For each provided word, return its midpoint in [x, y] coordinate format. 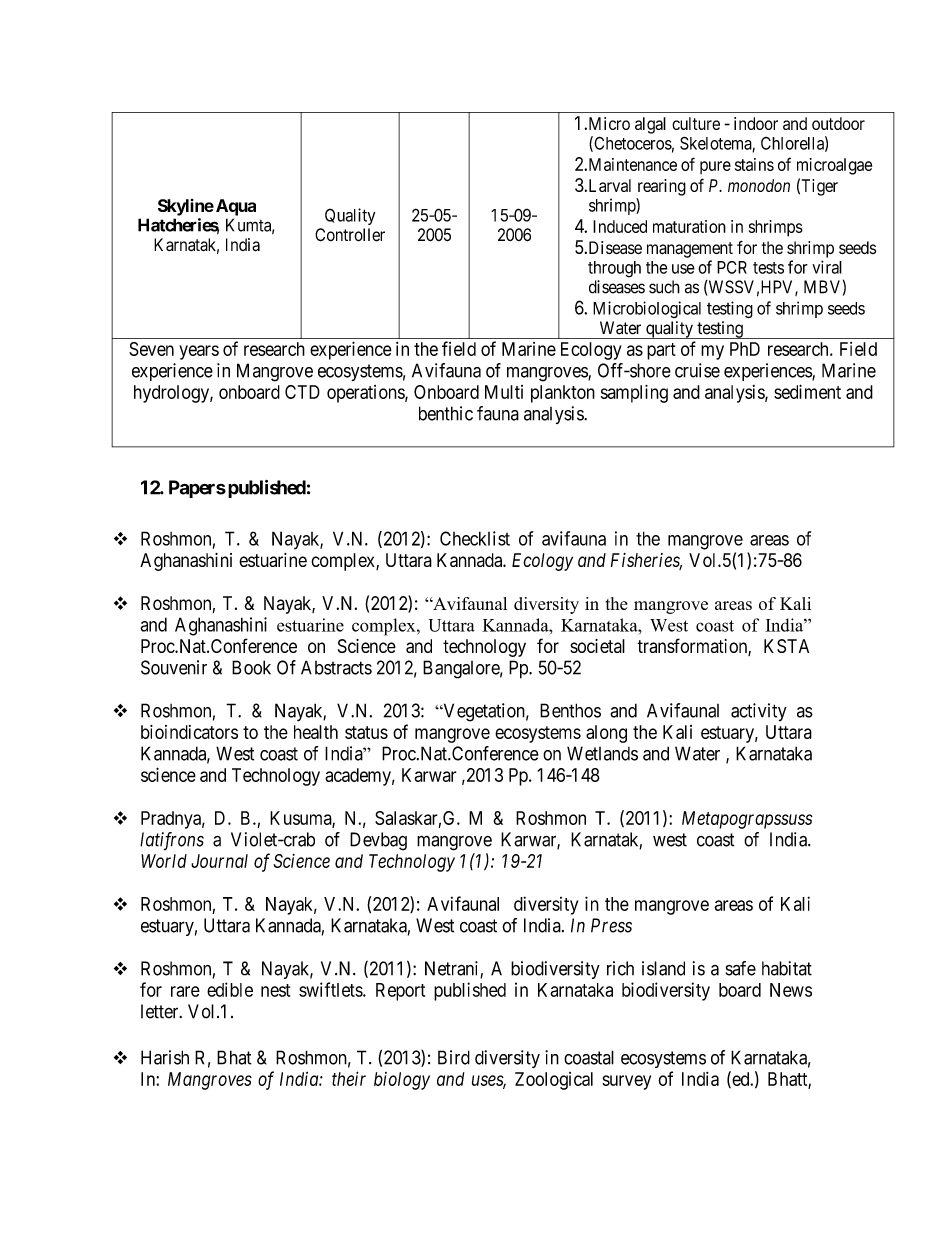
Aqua [234, 207]
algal [650, 125]
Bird [454, 1057]
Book [251, 667]
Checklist [475, 538]
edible [230, 989]
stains [754, 164]
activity [759, 712]
